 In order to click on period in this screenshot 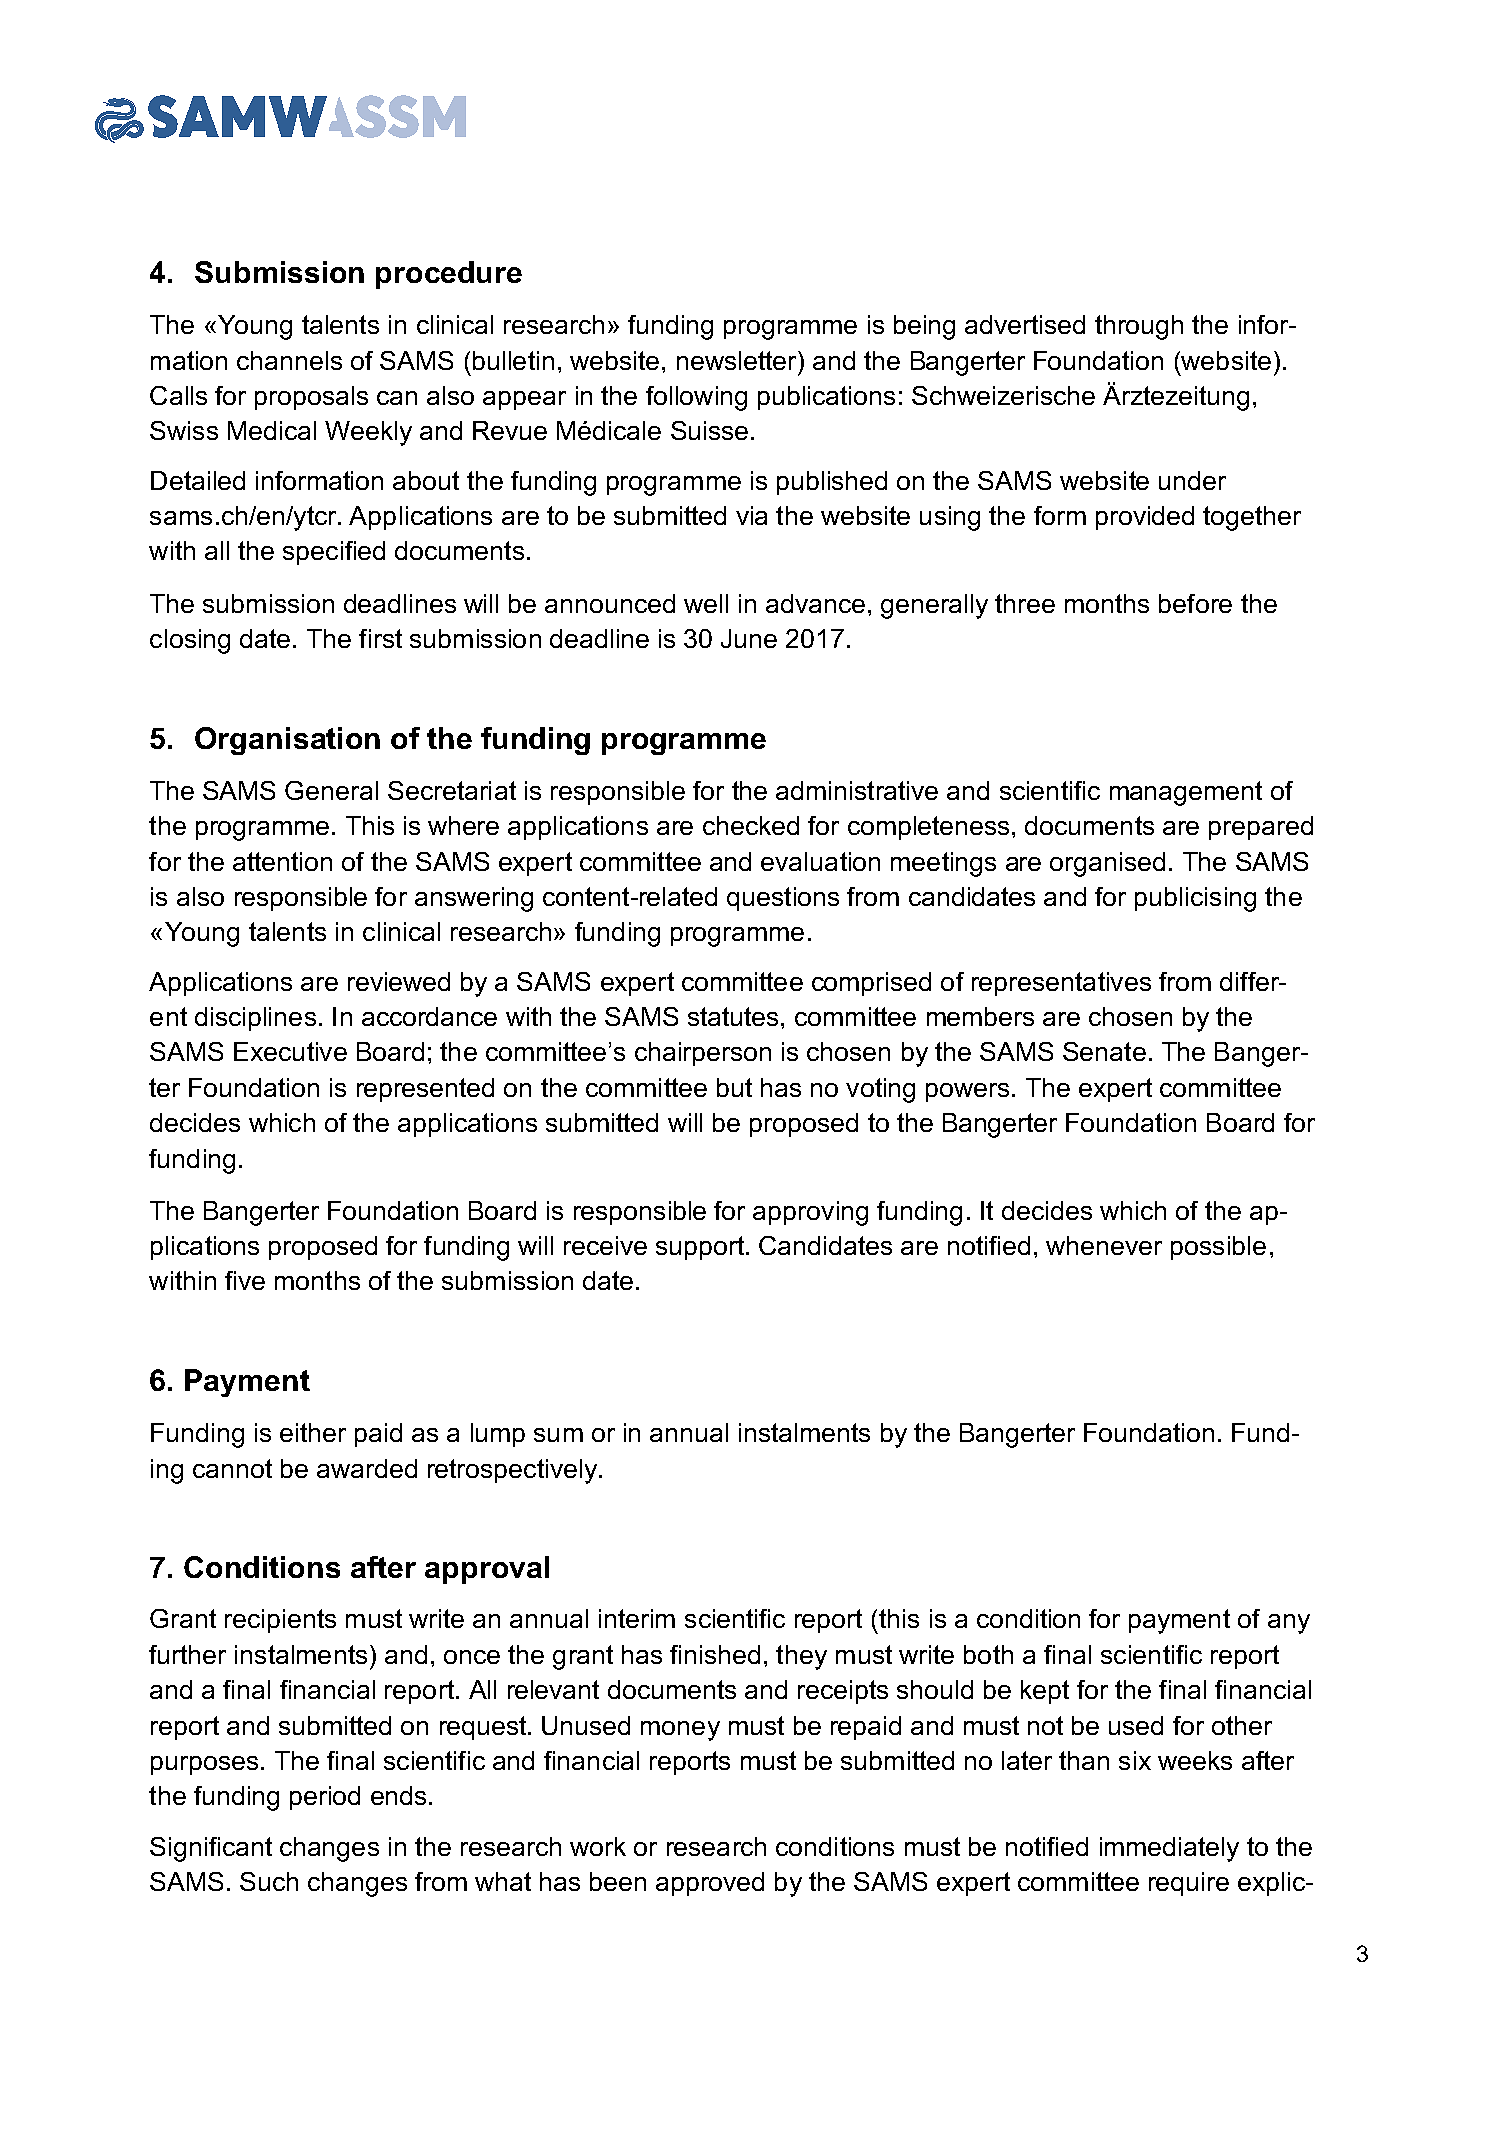, I will do `click(325, 1798)`.
